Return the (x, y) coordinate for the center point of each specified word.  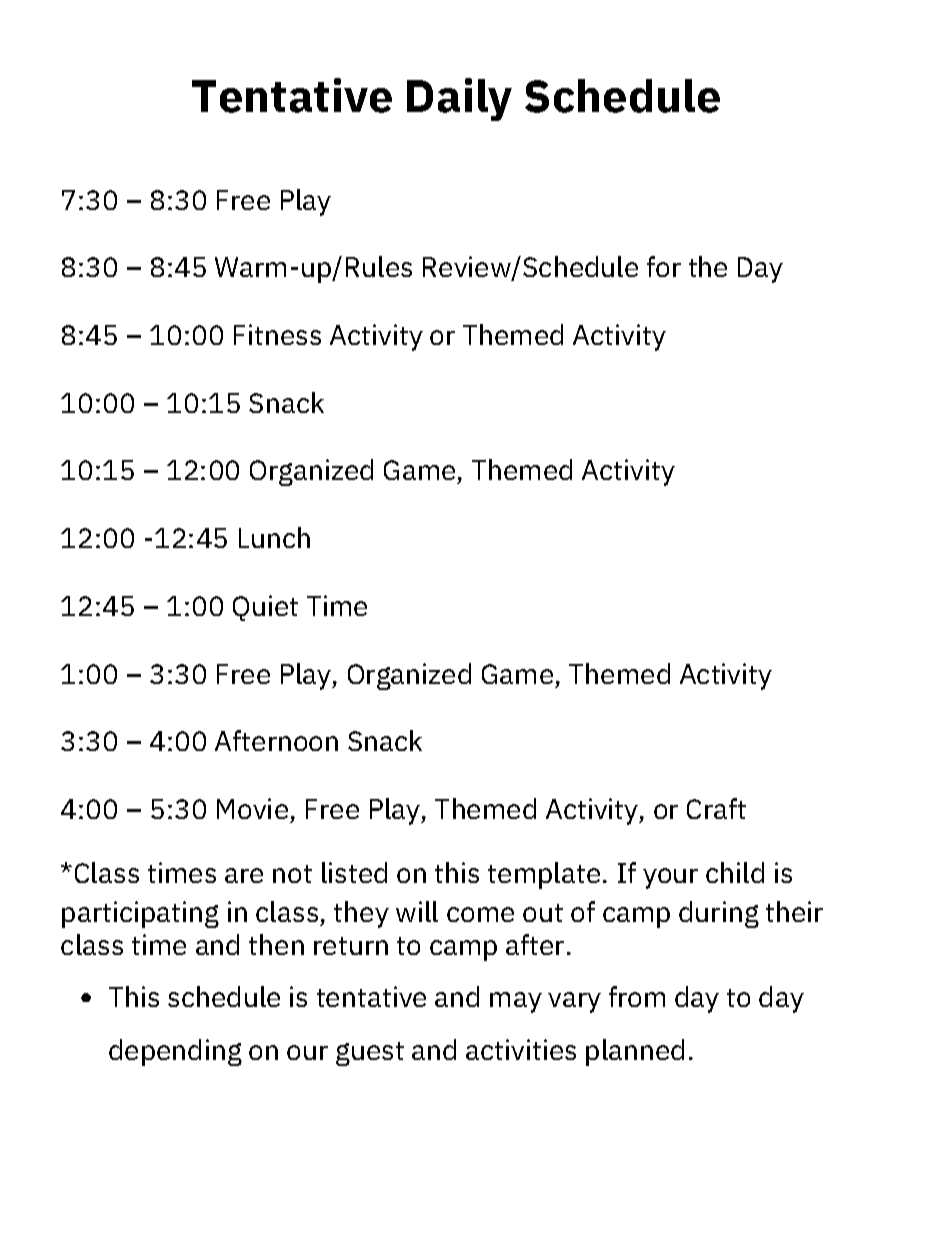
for (664, 266)
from (637, 996)
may (516, 1002)
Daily (459, 99)
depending (175, 1052)
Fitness (277, 334)
